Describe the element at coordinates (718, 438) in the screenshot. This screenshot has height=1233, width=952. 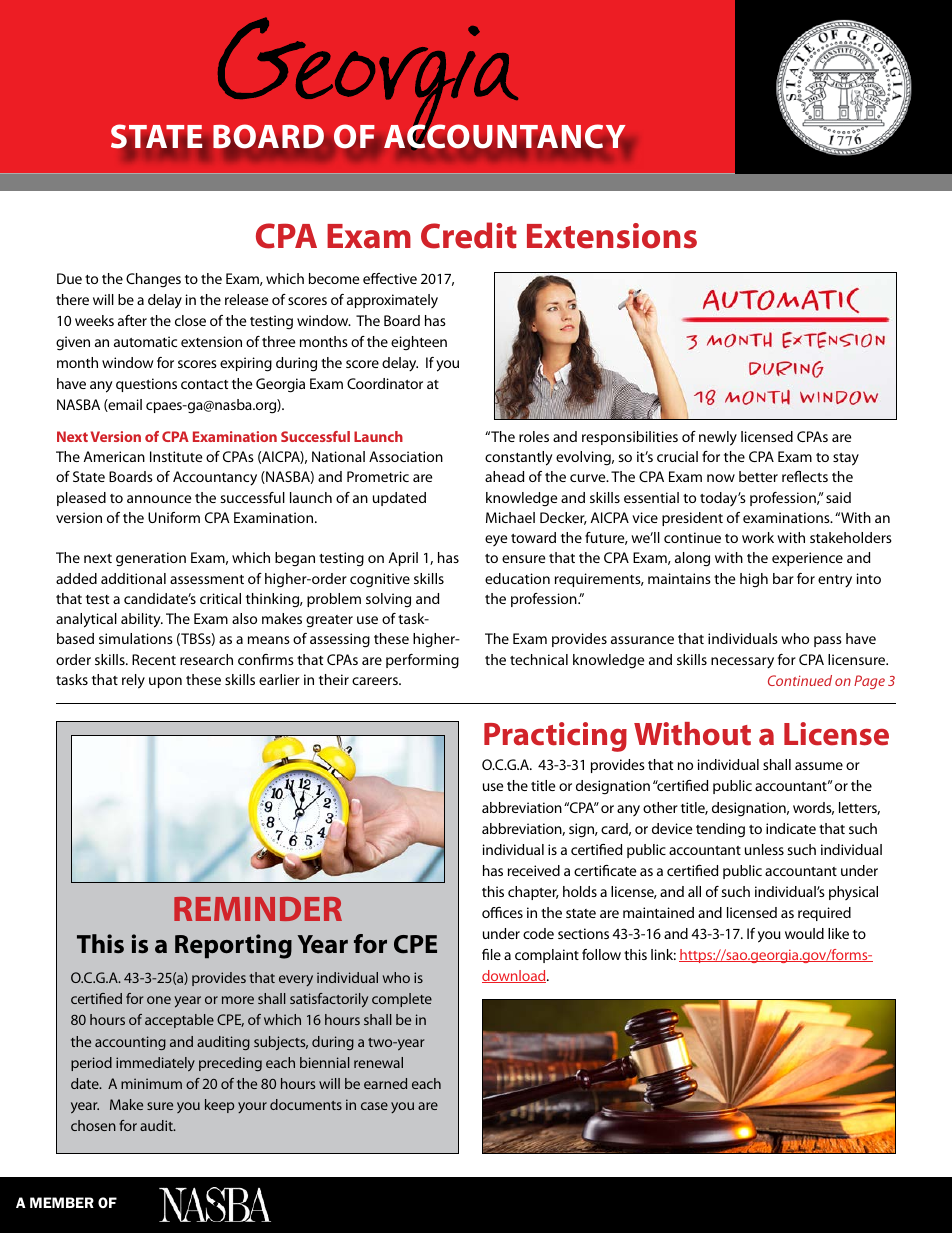
I see `newly` at that location.
